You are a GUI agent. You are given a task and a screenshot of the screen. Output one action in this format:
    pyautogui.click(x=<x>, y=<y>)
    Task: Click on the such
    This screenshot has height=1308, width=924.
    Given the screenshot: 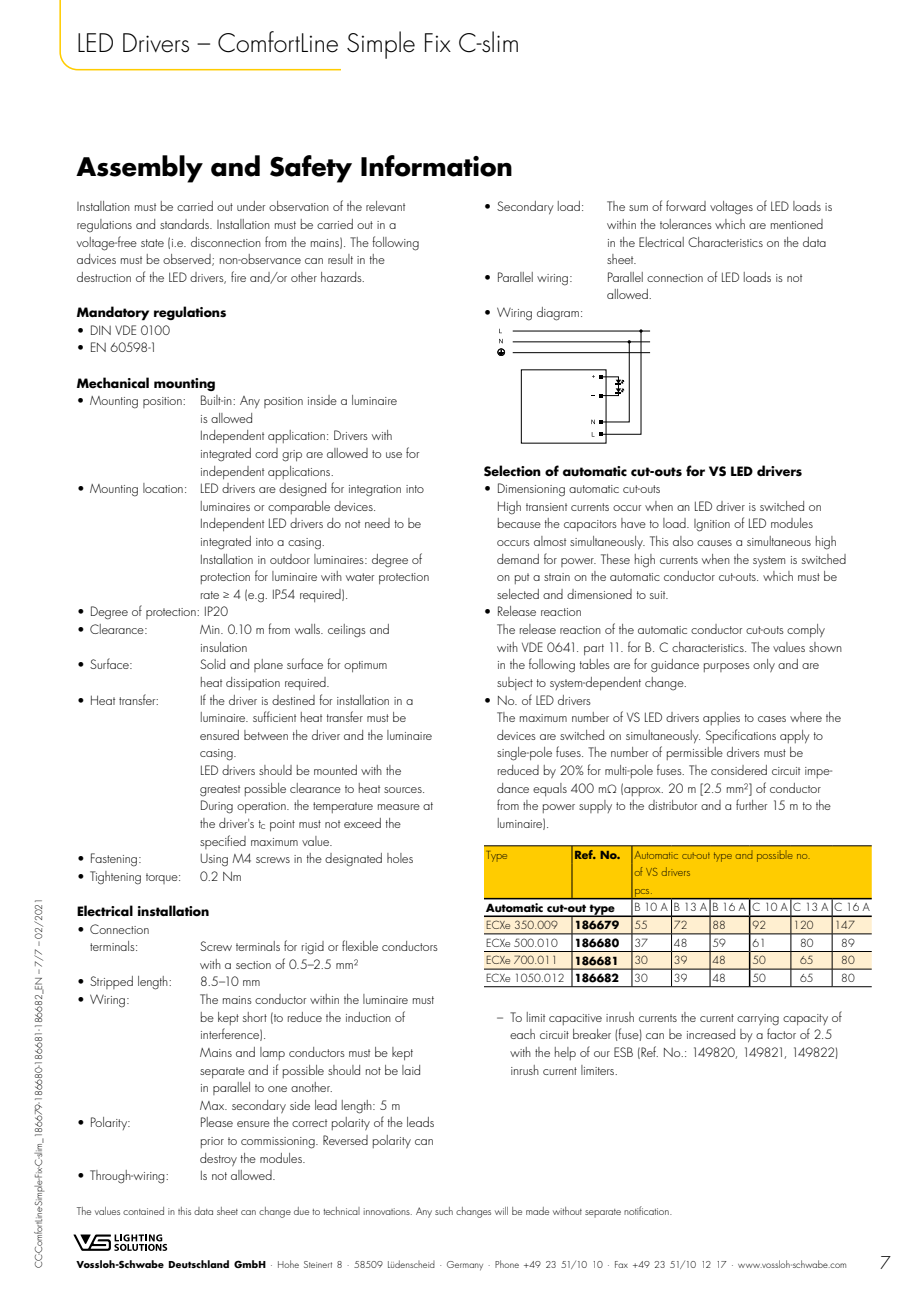 What is the action you would take?
    pyautogui.click(x=444, y=1211)
